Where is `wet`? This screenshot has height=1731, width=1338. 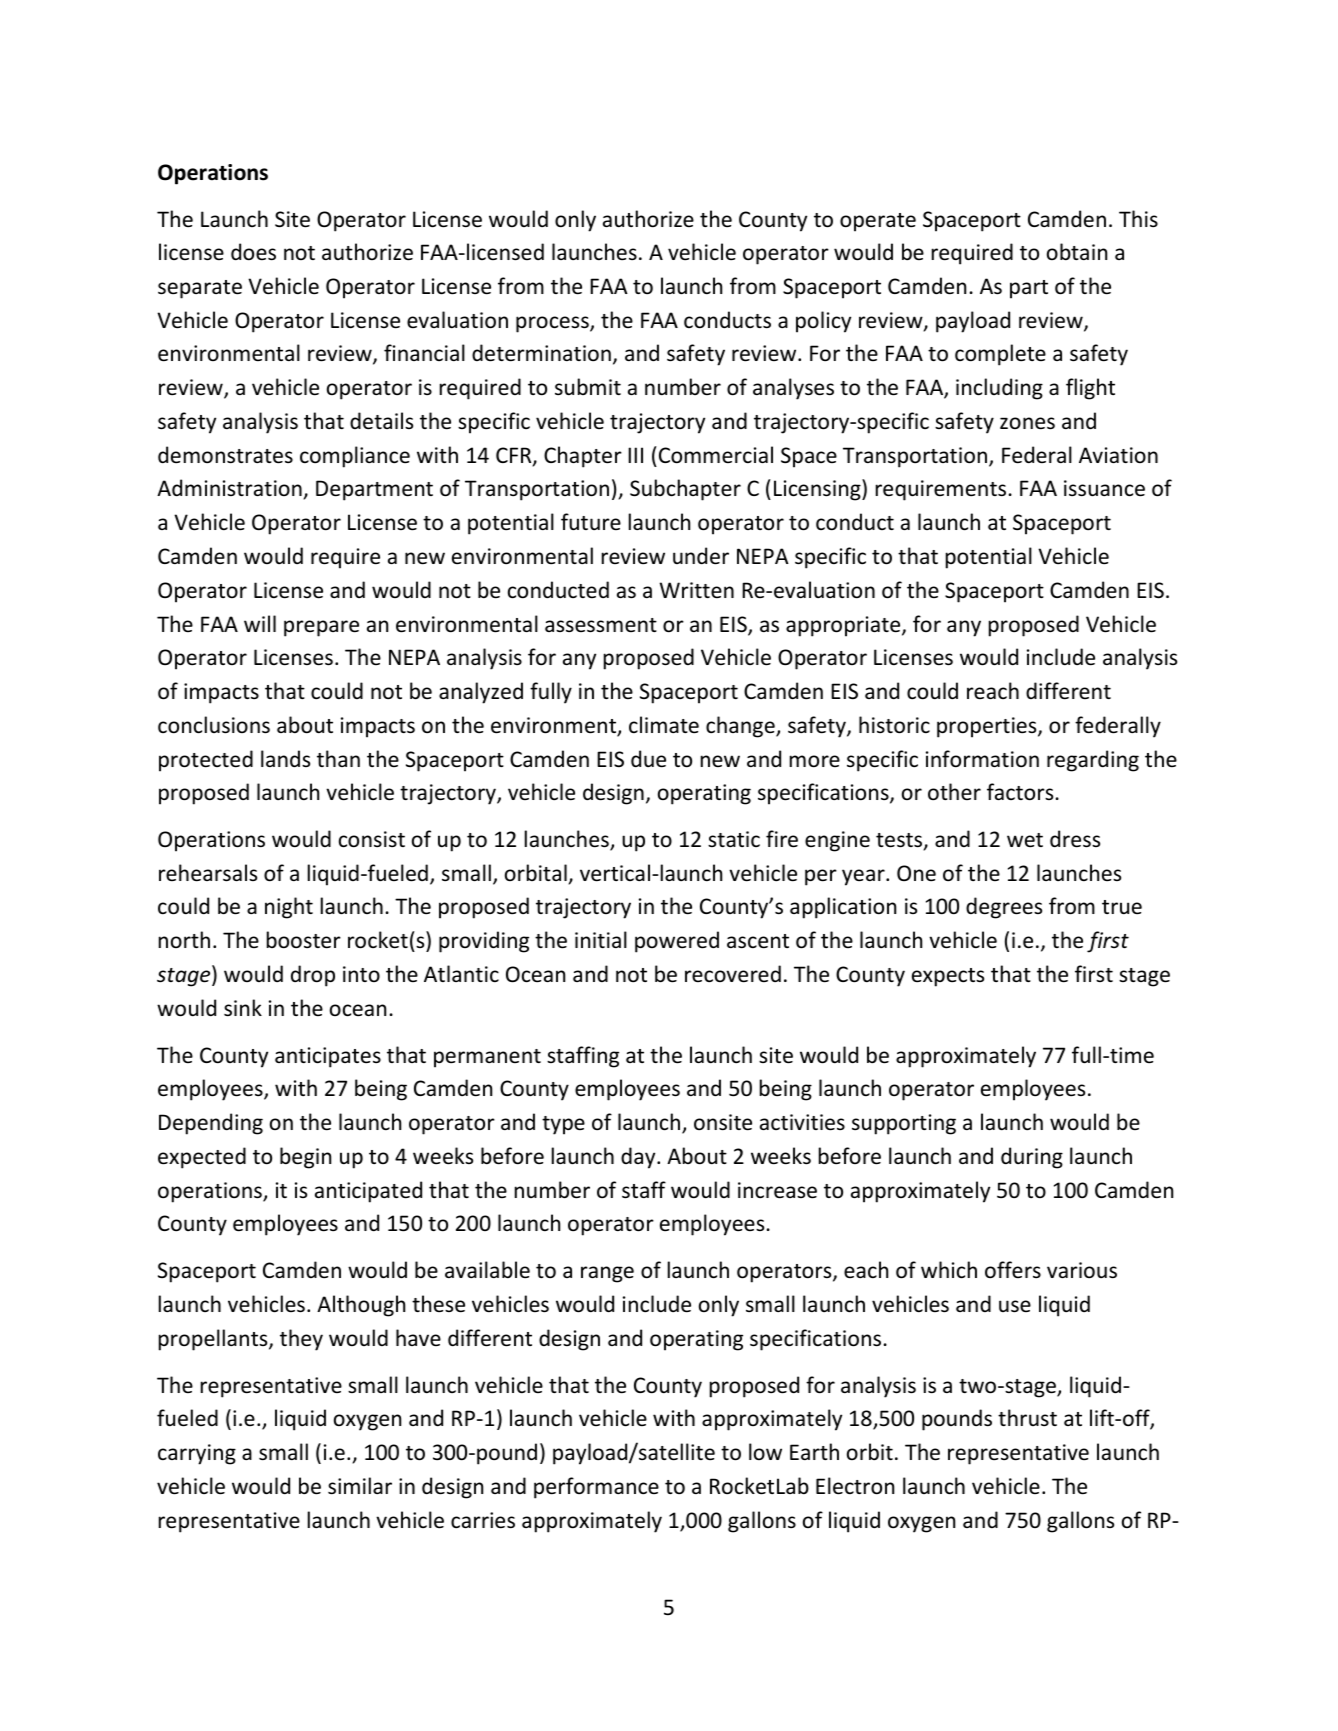
wet is located at coordinates (1025, 840).
